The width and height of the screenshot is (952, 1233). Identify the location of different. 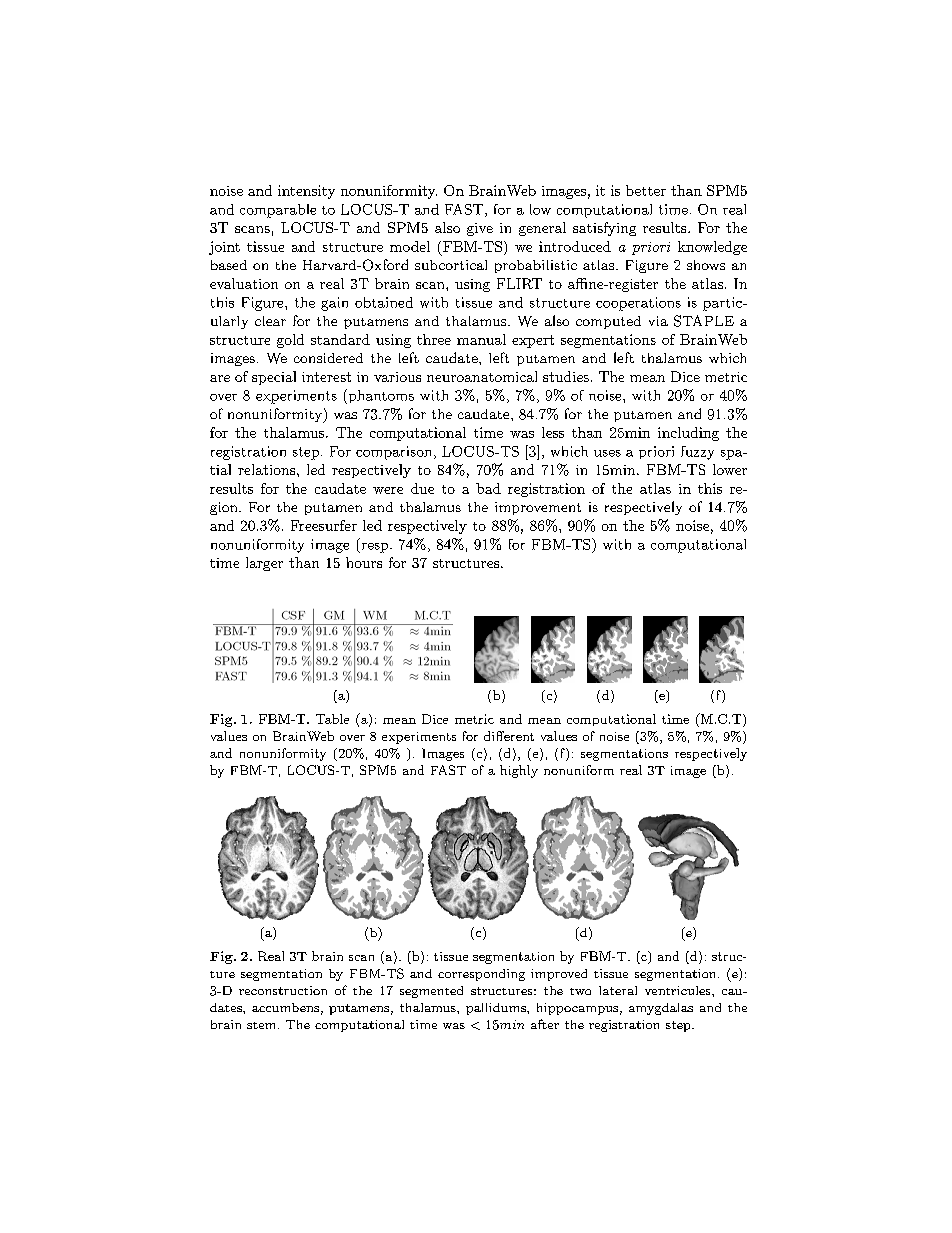
(509, 736).
